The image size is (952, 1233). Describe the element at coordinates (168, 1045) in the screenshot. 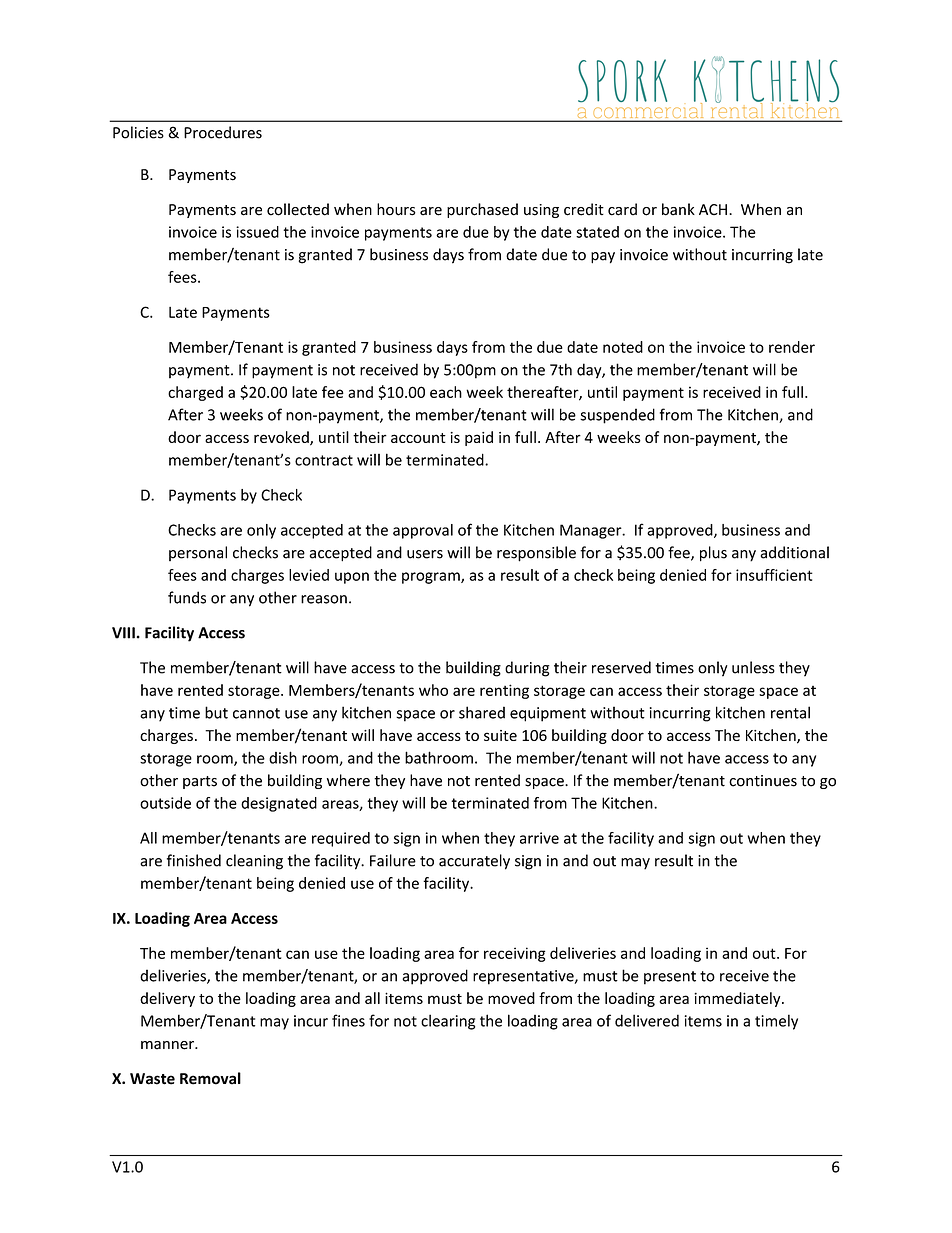

I see `manner` at that location.
